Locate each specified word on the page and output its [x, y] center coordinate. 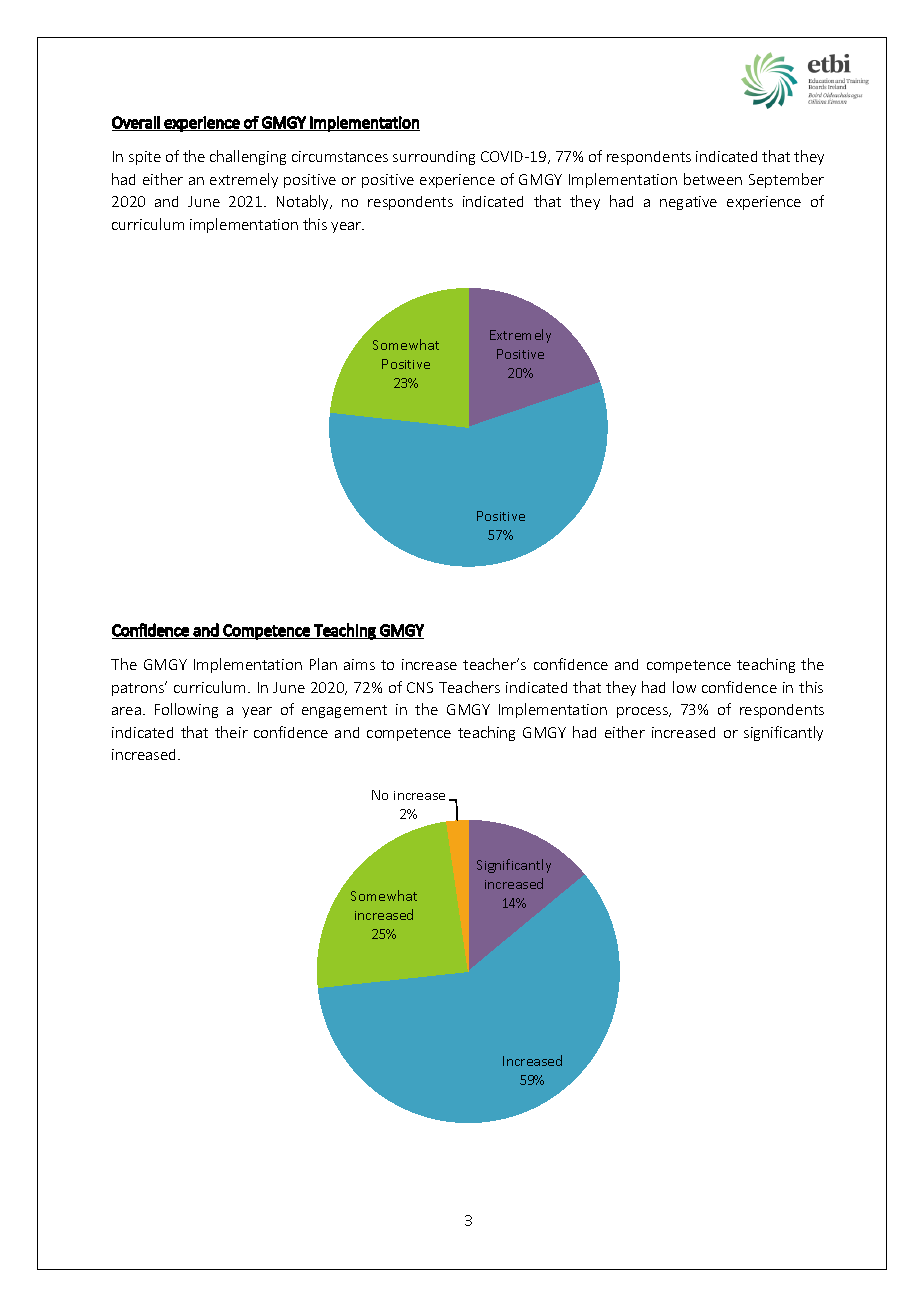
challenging [248, 157]
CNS [420, 687]
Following [186, 710]
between [713, 179]
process [644, 712]
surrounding [434, 158]
